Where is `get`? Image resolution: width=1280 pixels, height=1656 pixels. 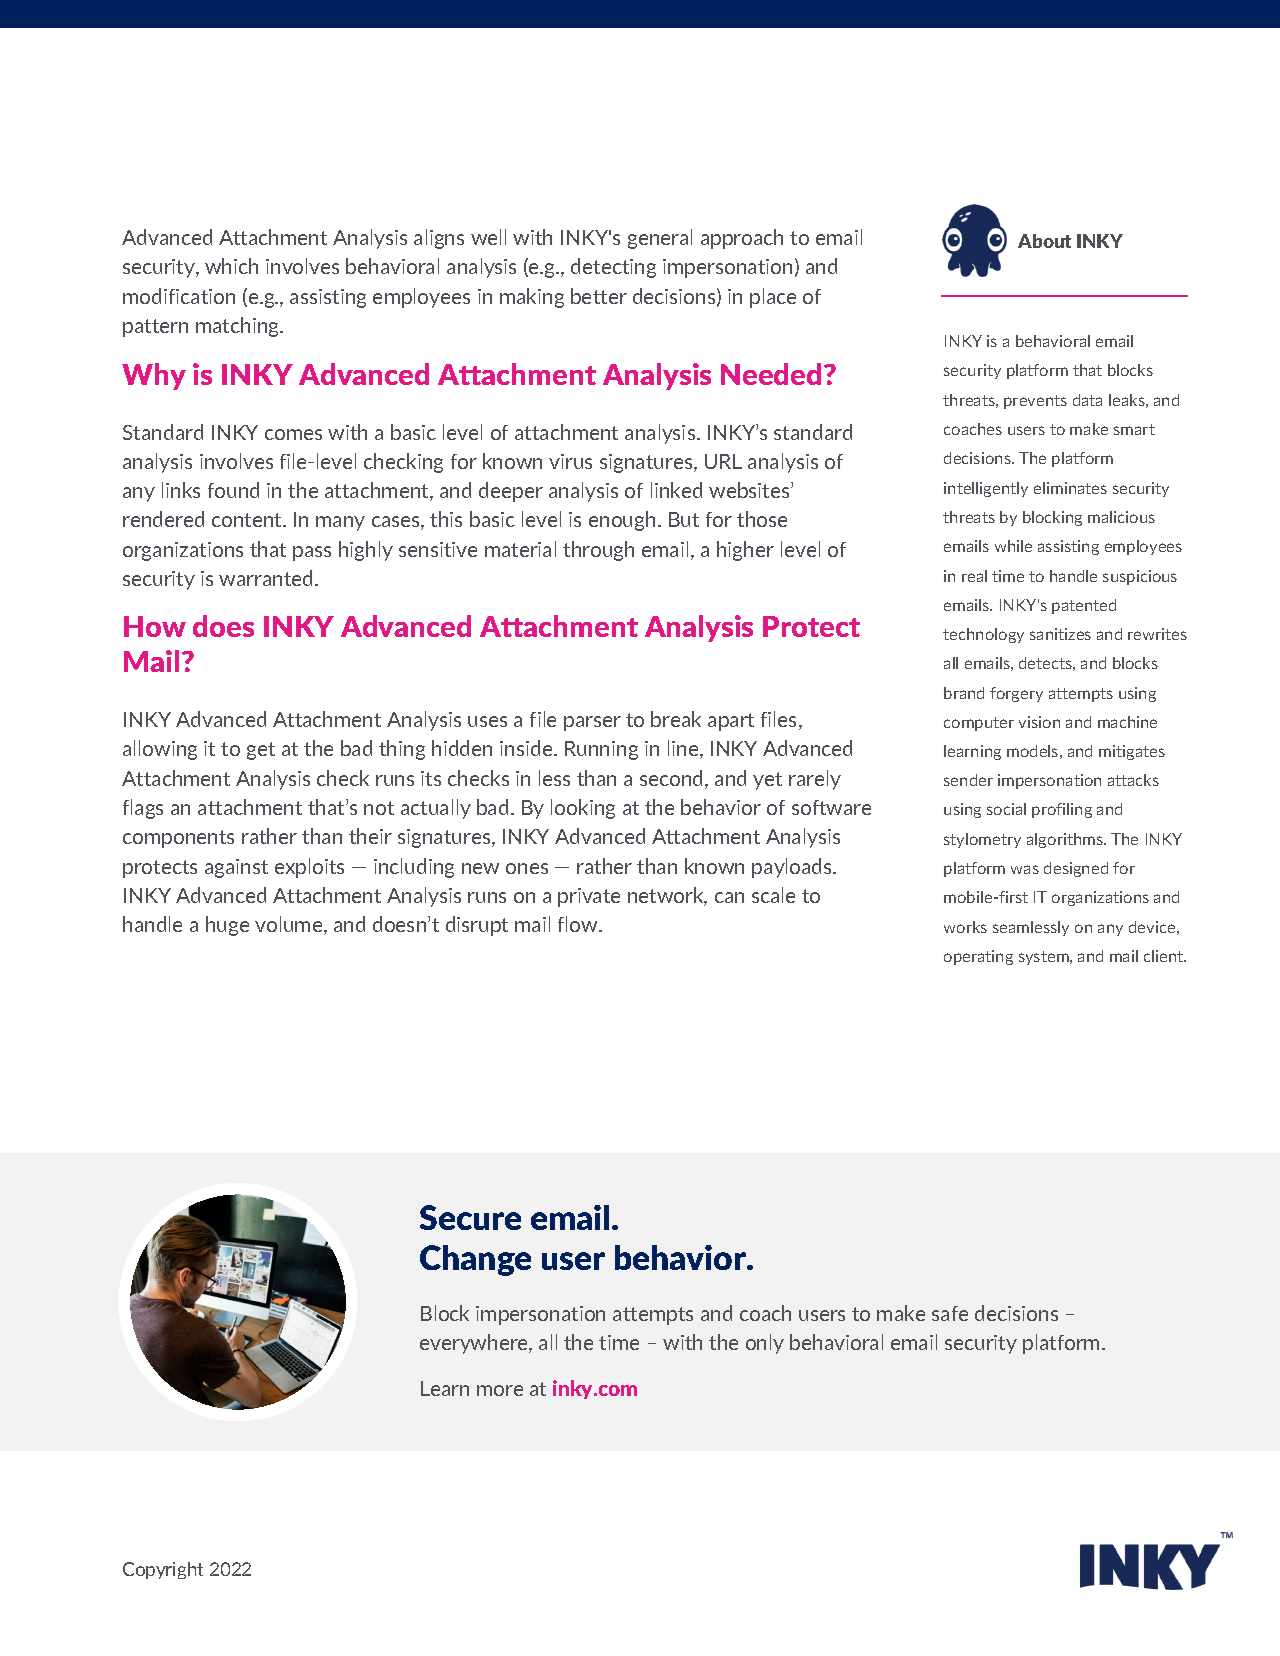
get is located at coordinates (261, 751).
